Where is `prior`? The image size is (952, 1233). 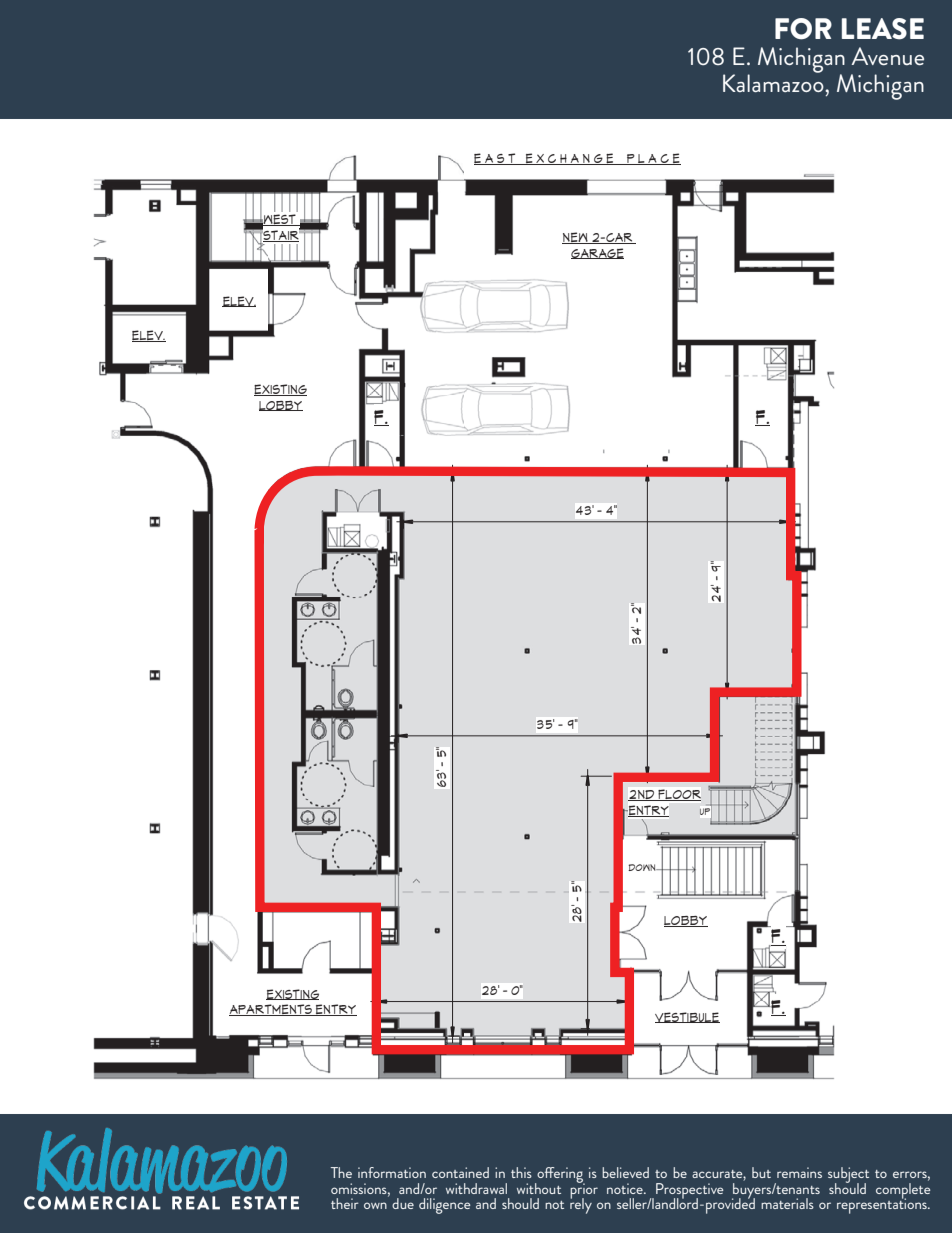
prior is located at coordinates (584, 1191).
